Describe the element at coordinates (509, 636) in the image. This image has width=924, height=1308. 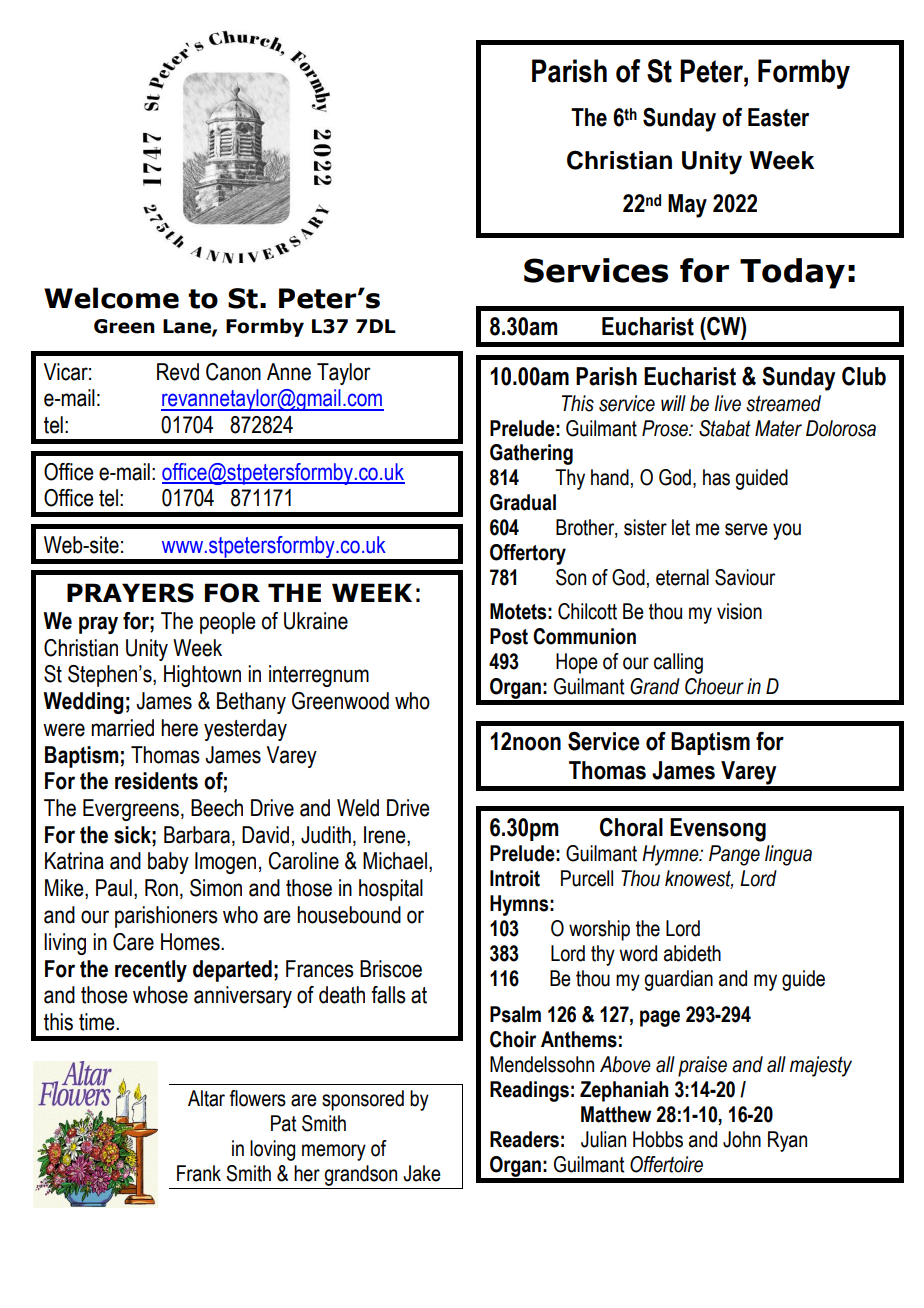
I see `Post` at that location.
